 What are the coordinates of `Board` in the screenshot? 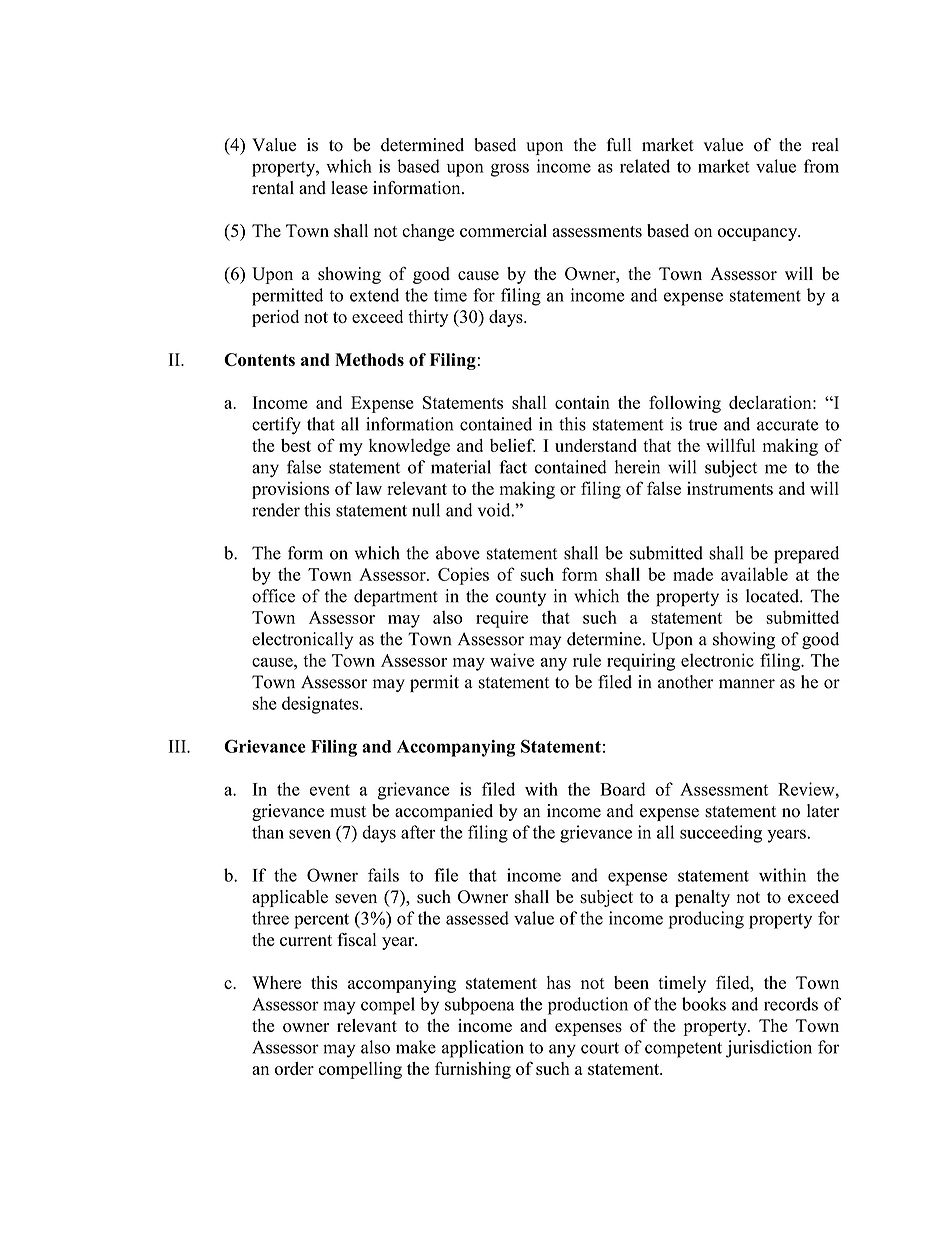 It's located at (623, 789).
